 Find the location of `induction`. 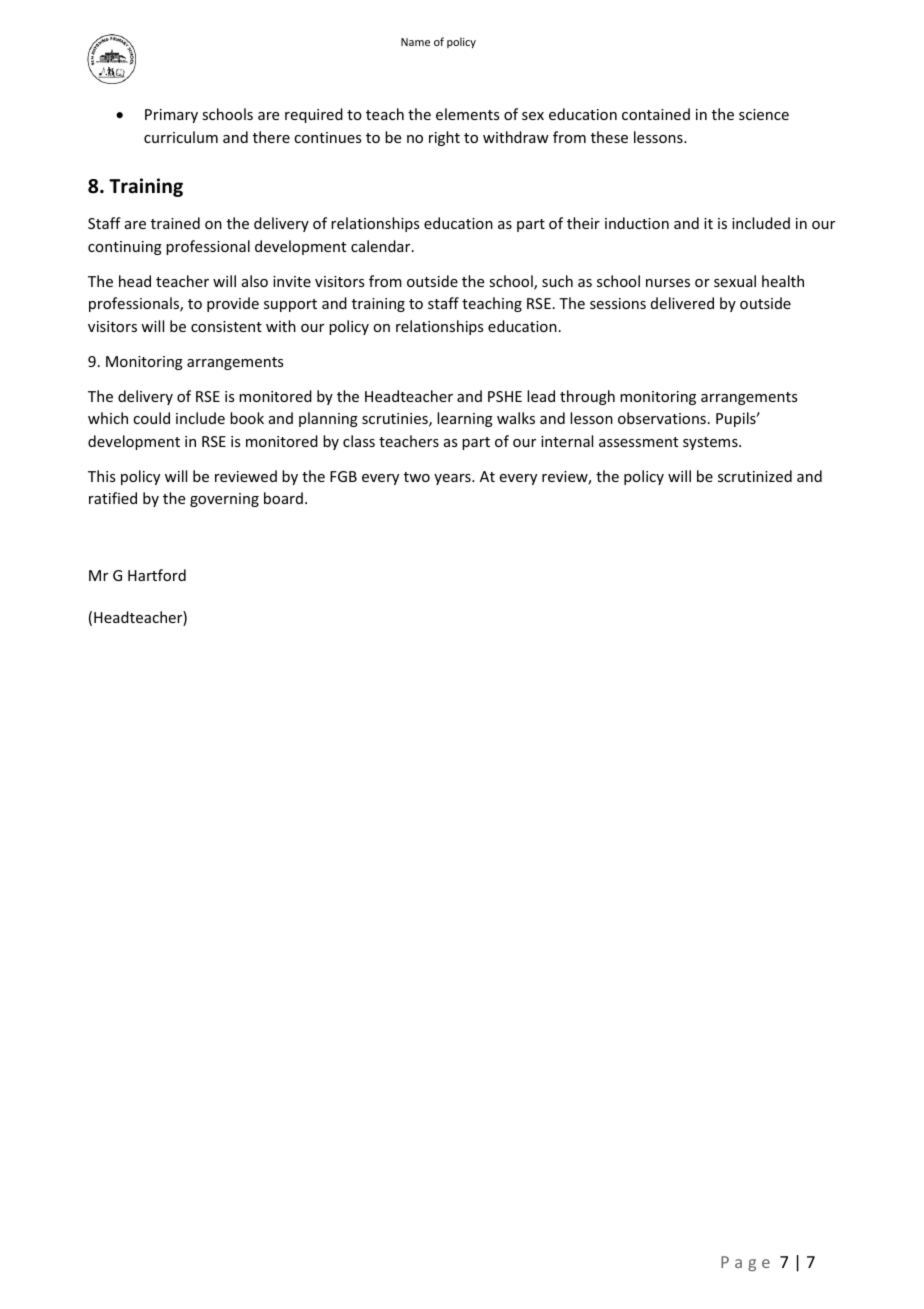

induction is located at coordinates (637, 223).
